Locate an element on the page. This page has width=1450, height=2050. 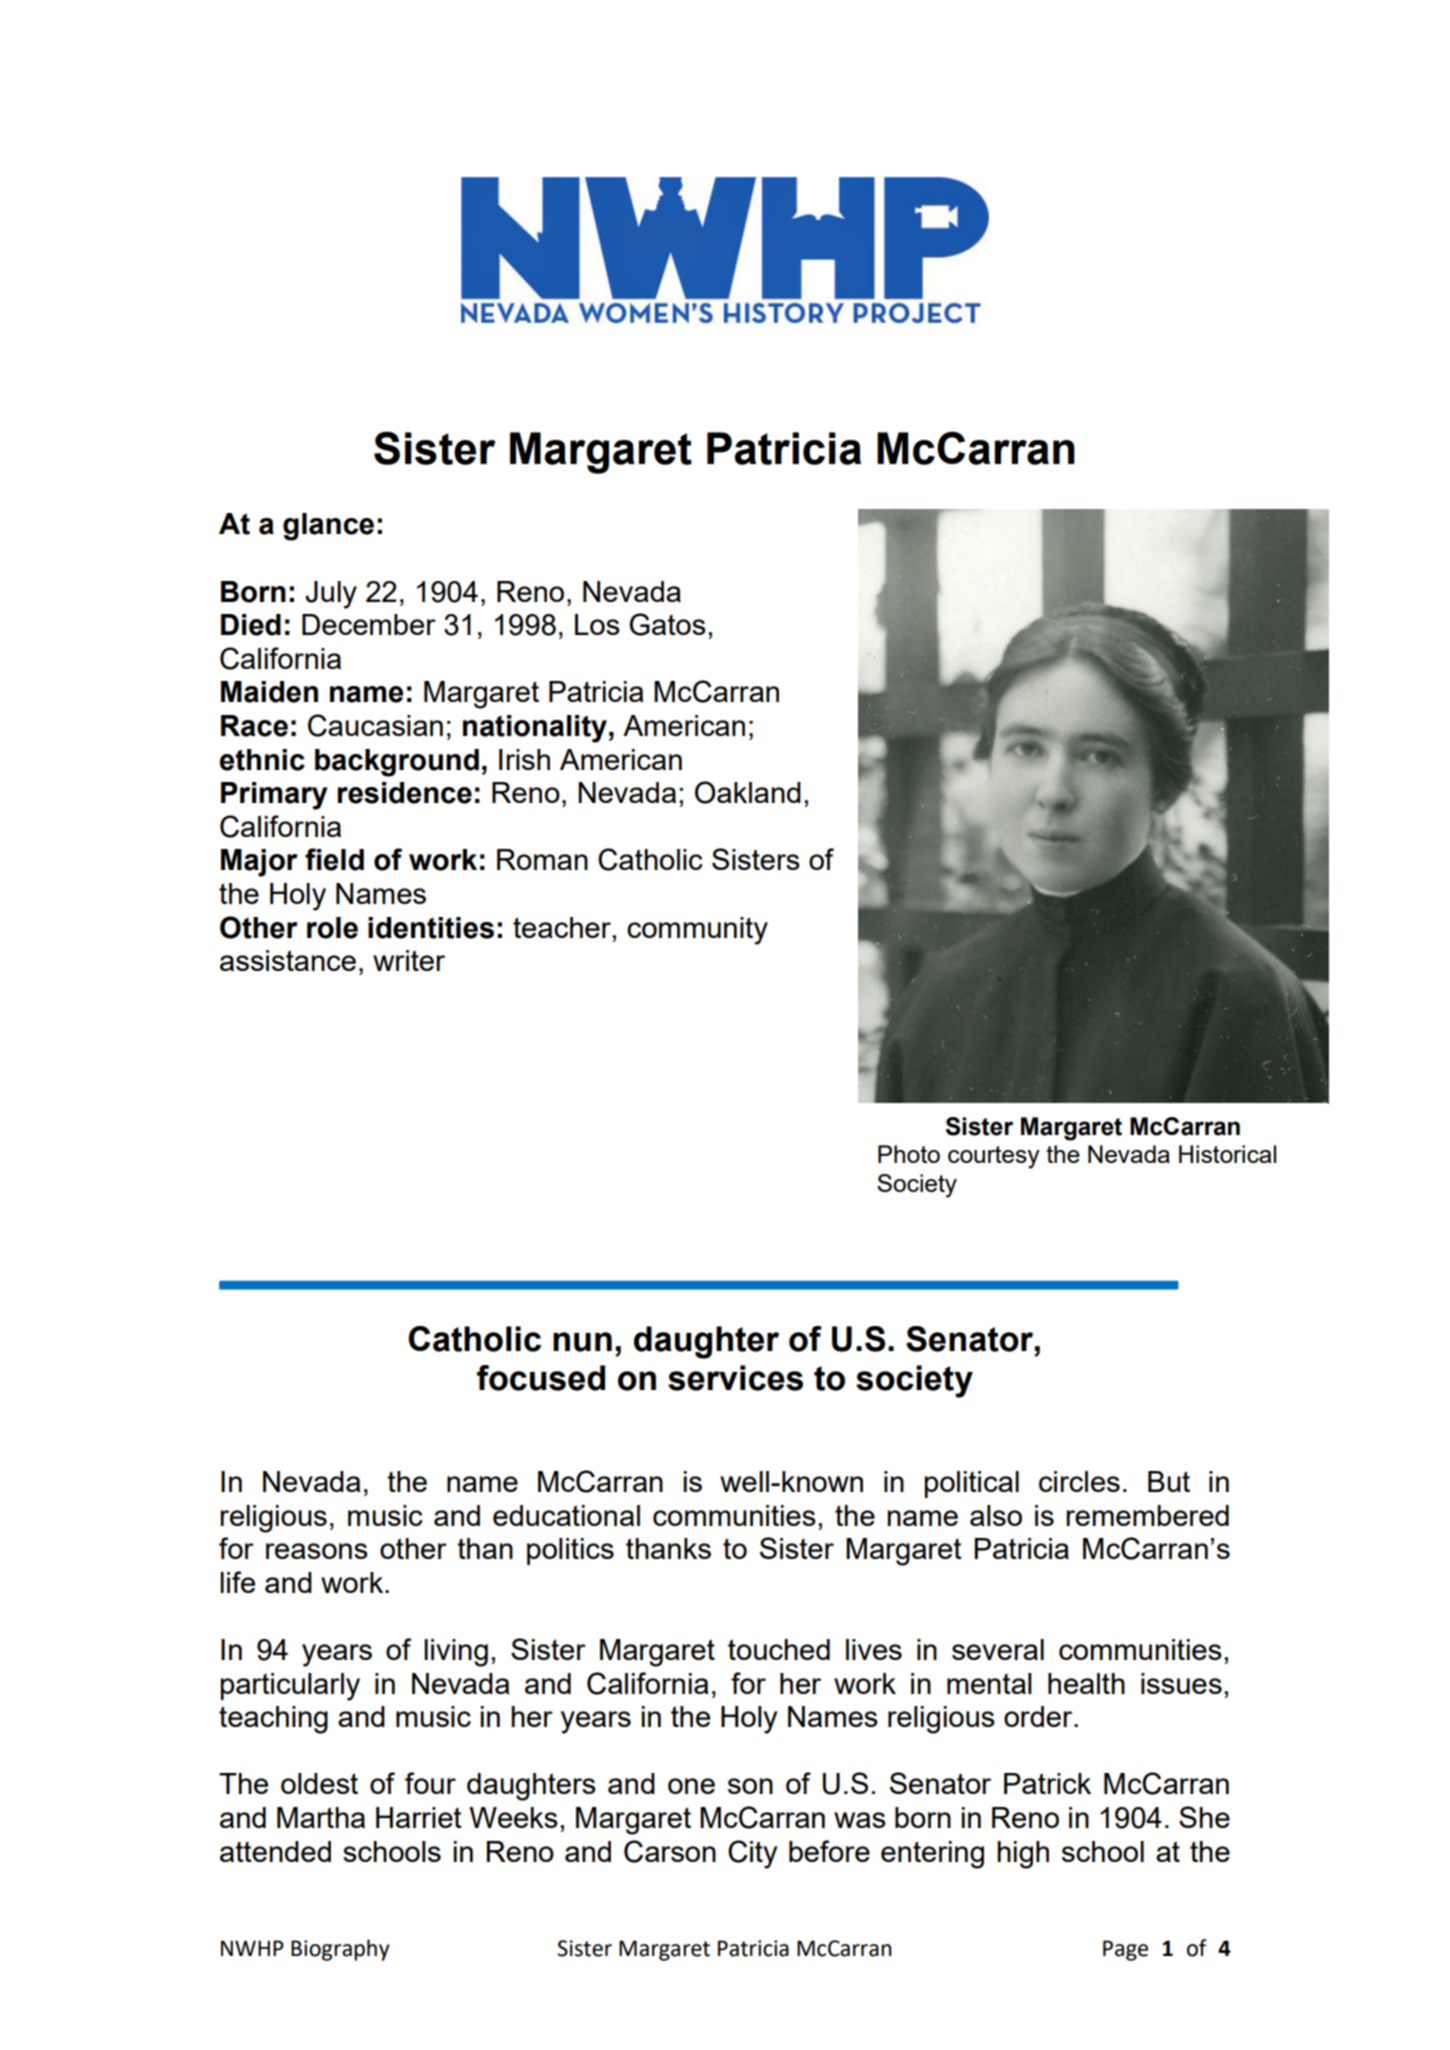
City is located at coordinates (752, 1854).
